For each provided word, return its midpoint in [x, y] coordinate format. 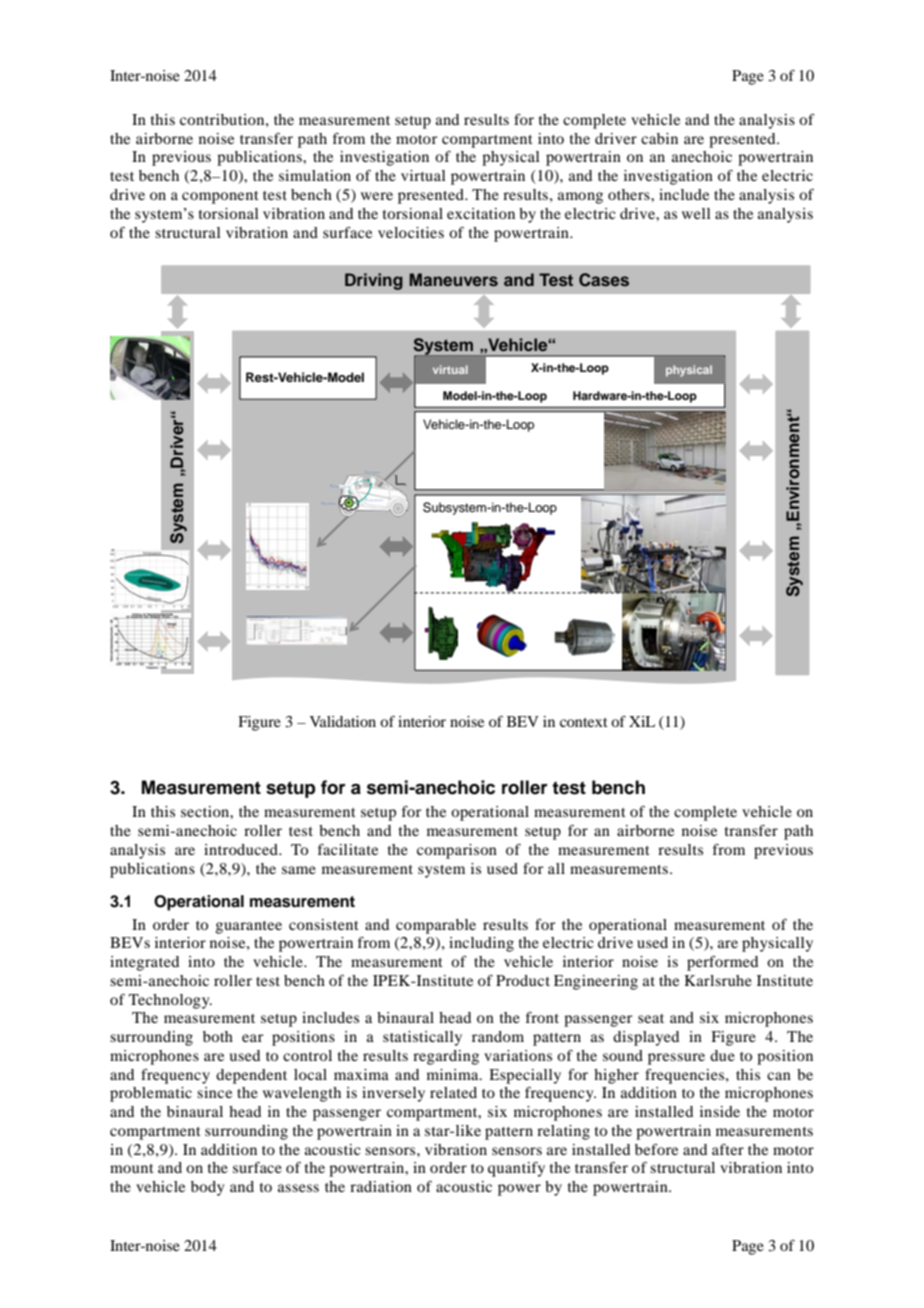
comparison [457, 851]
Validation [343, 721]
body [207, 1188]
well [696, 213]
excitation [481, 213]
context [584, 722]
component [220, 197]
